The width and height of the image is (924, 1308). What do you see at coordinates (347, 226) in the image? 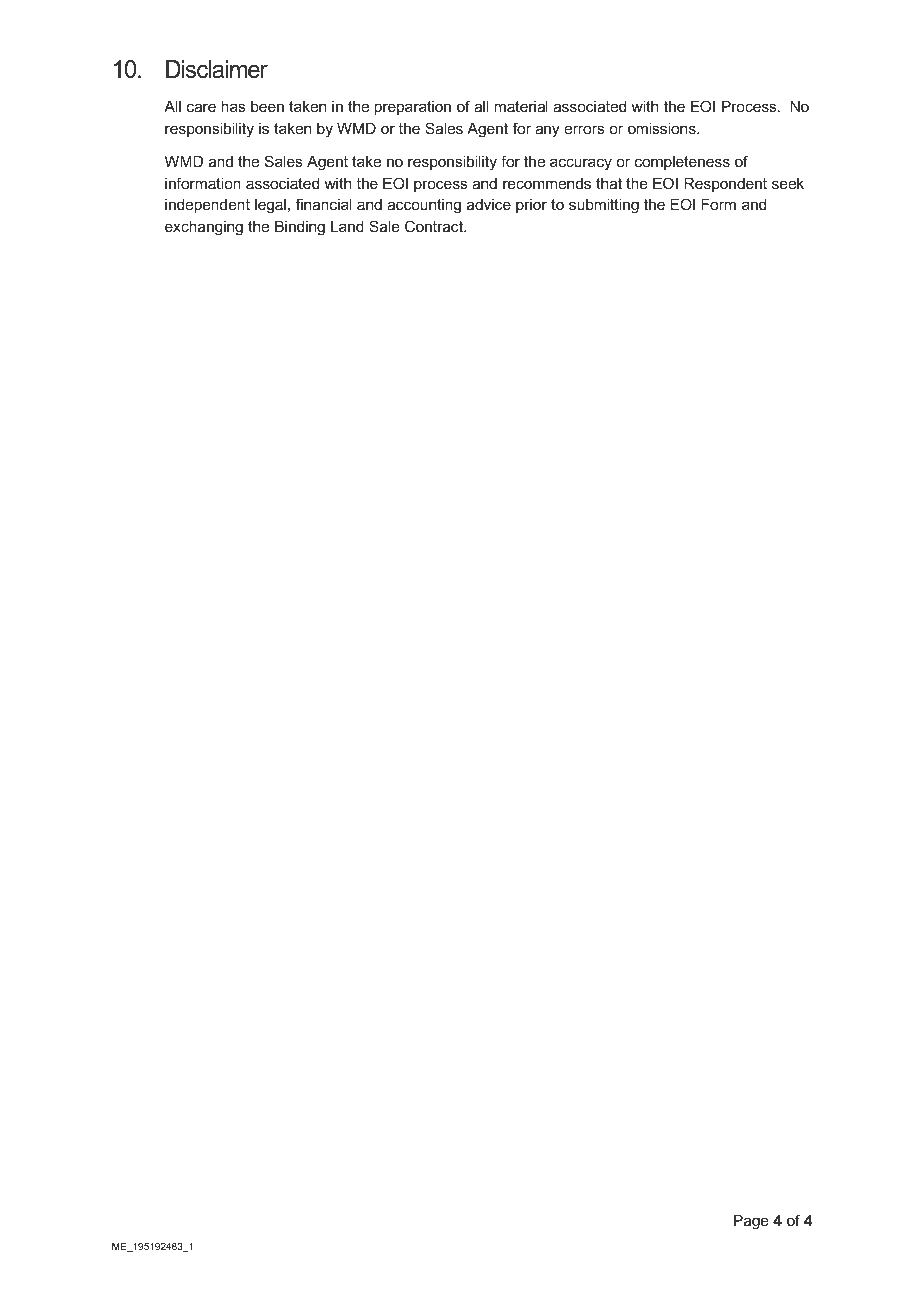
I see `Land` at bounding box center [347, 226].
